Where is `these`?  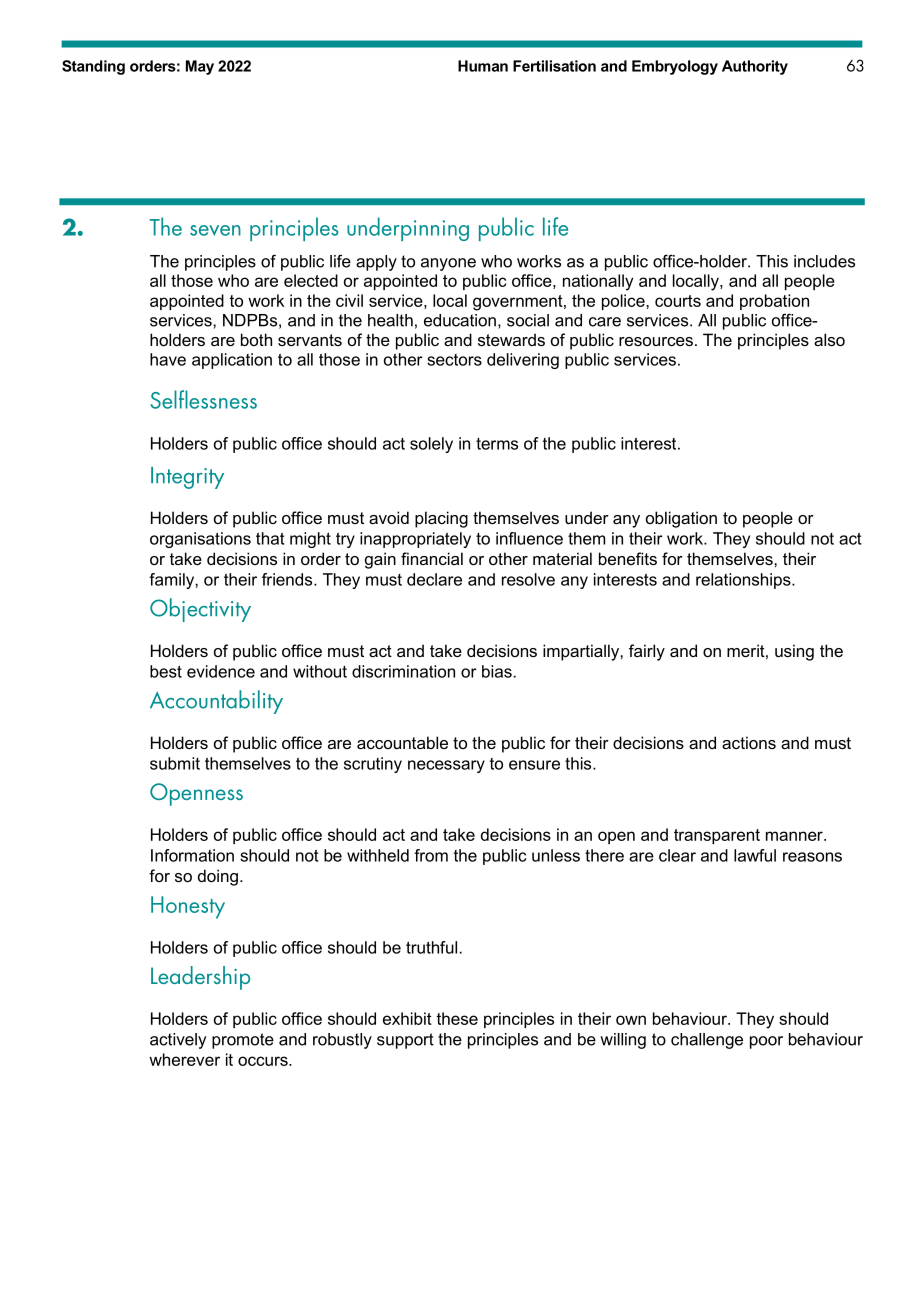
these is located at coordinates (457, 1018).
